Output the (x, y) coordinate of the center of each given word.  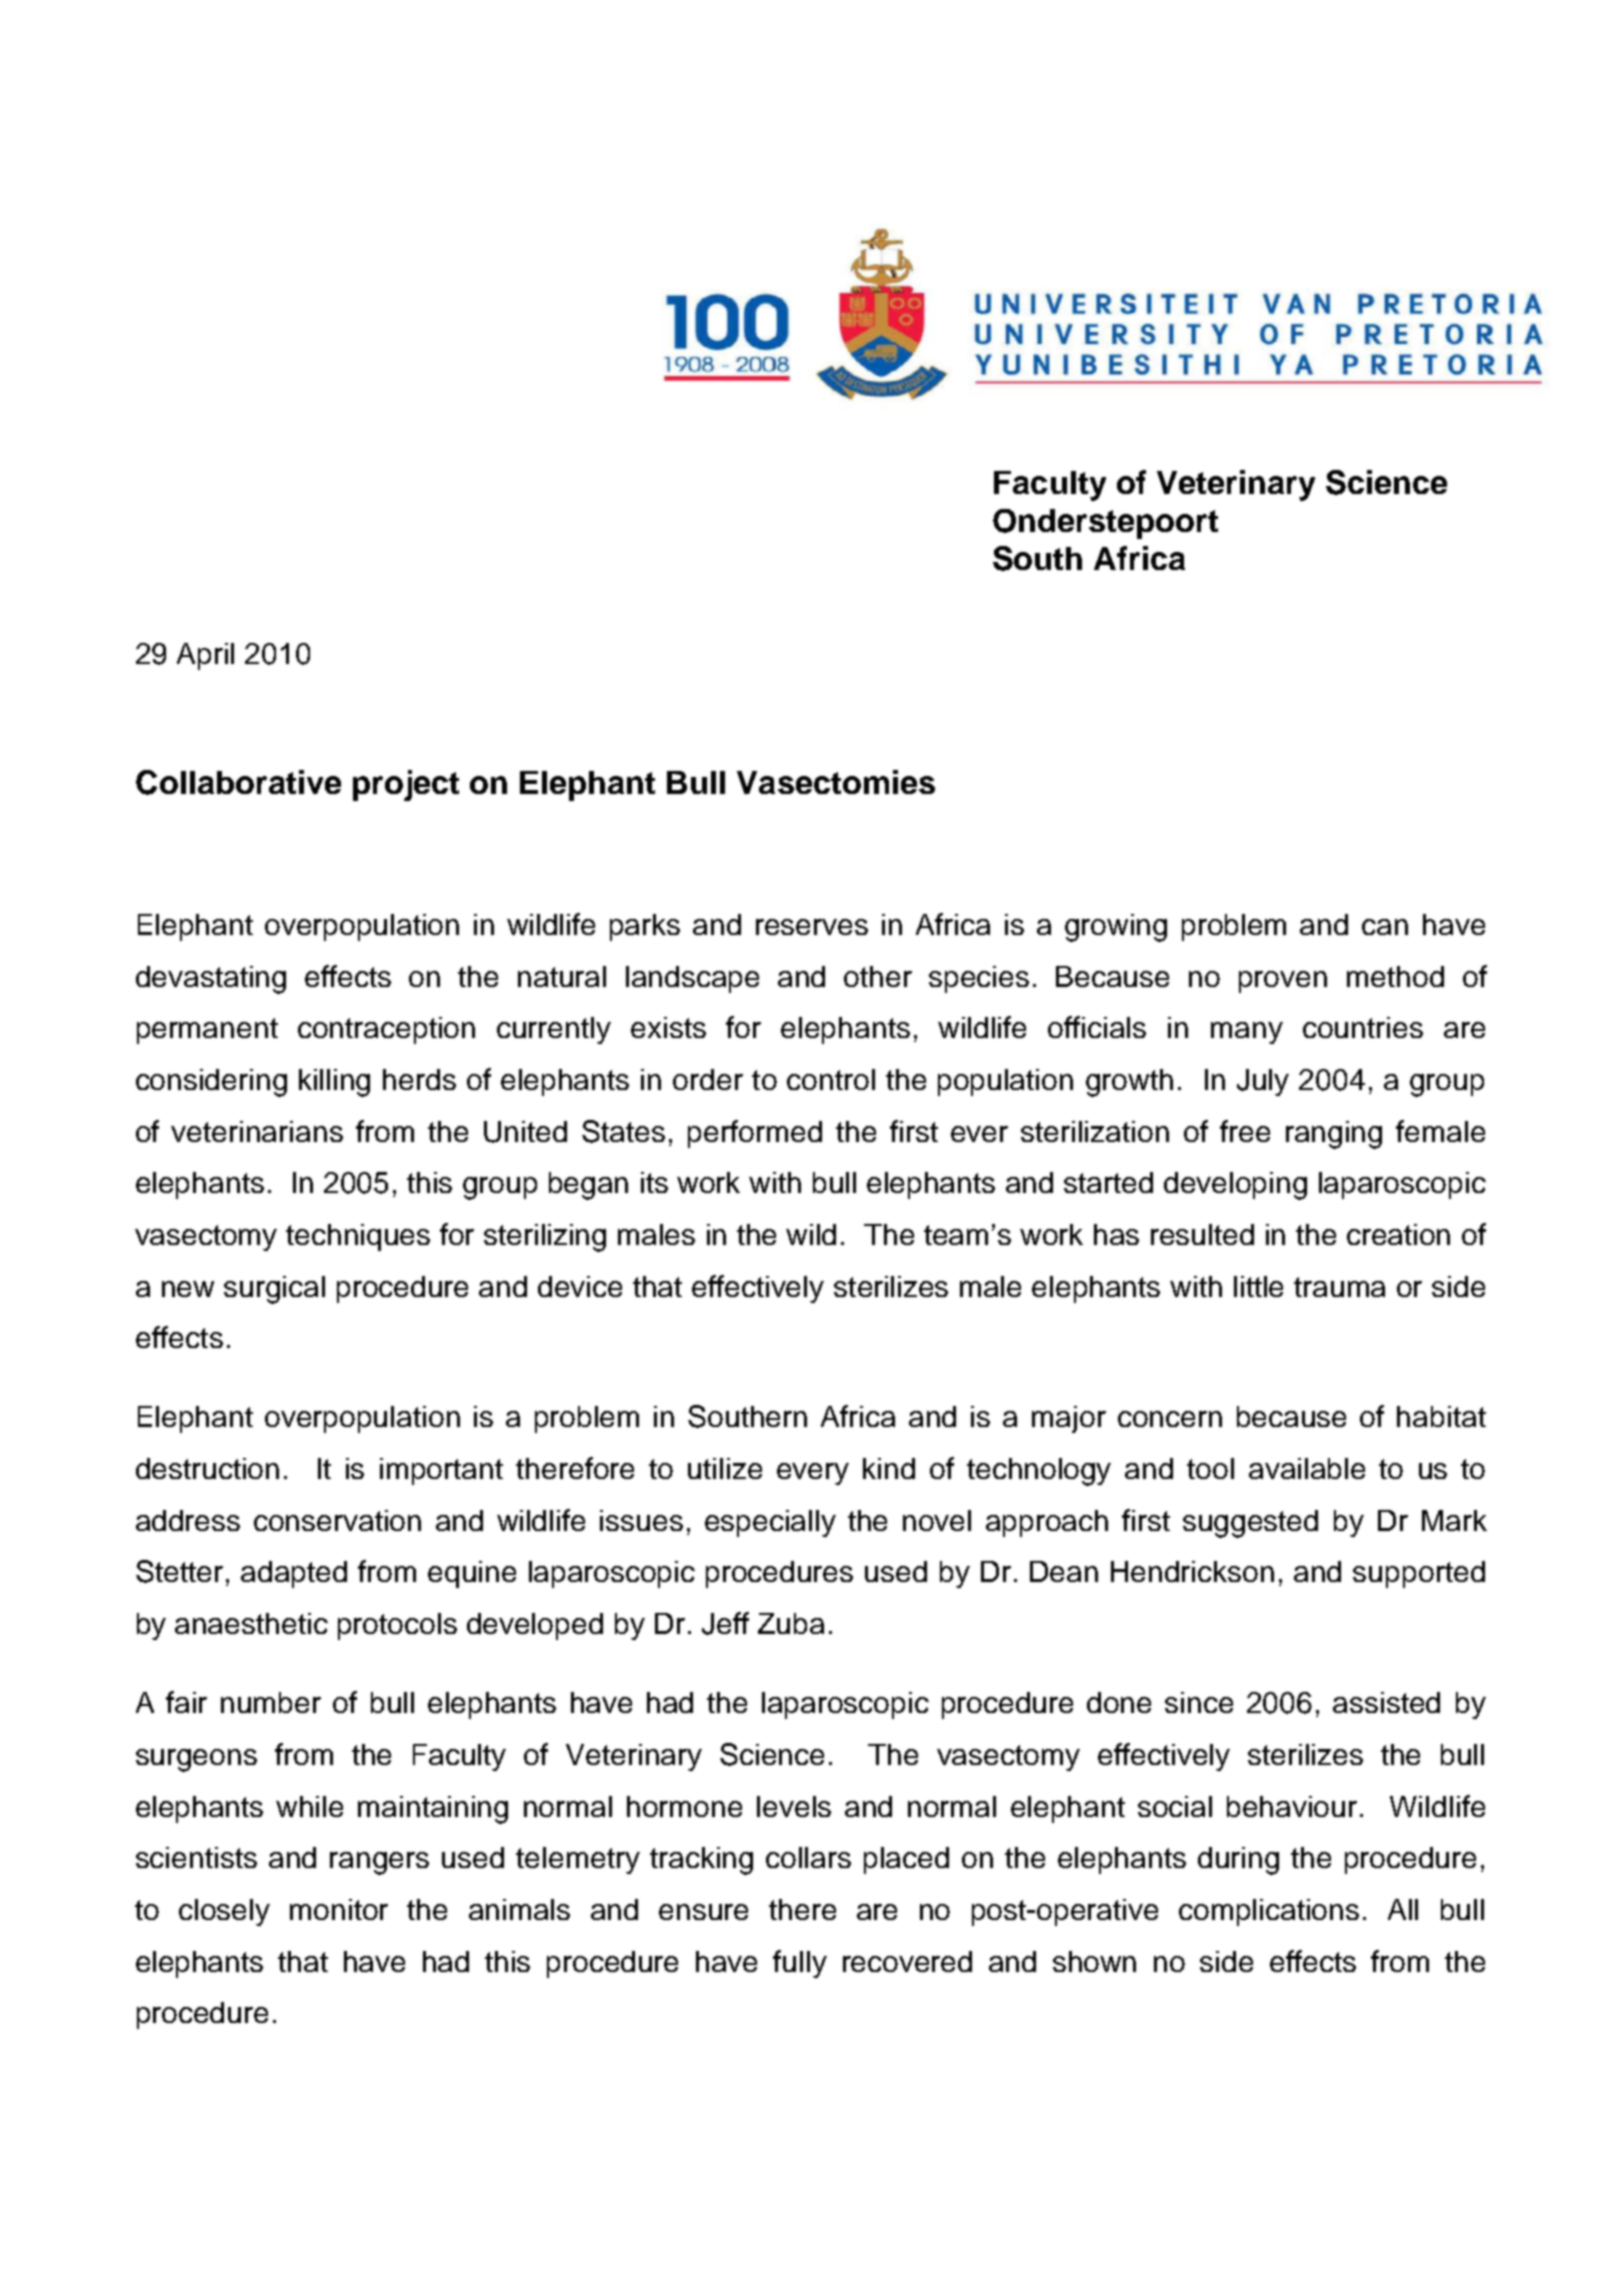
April (205, 656)
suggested (1250, 1524)
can (1385, 927)
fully (800, 1964)
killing (334, 1083)
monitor (339, 1909)
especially (770, 1523)
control (831, 1079)
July (1263, 1082)
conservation (337, 1520)
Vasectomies (836, 782)
